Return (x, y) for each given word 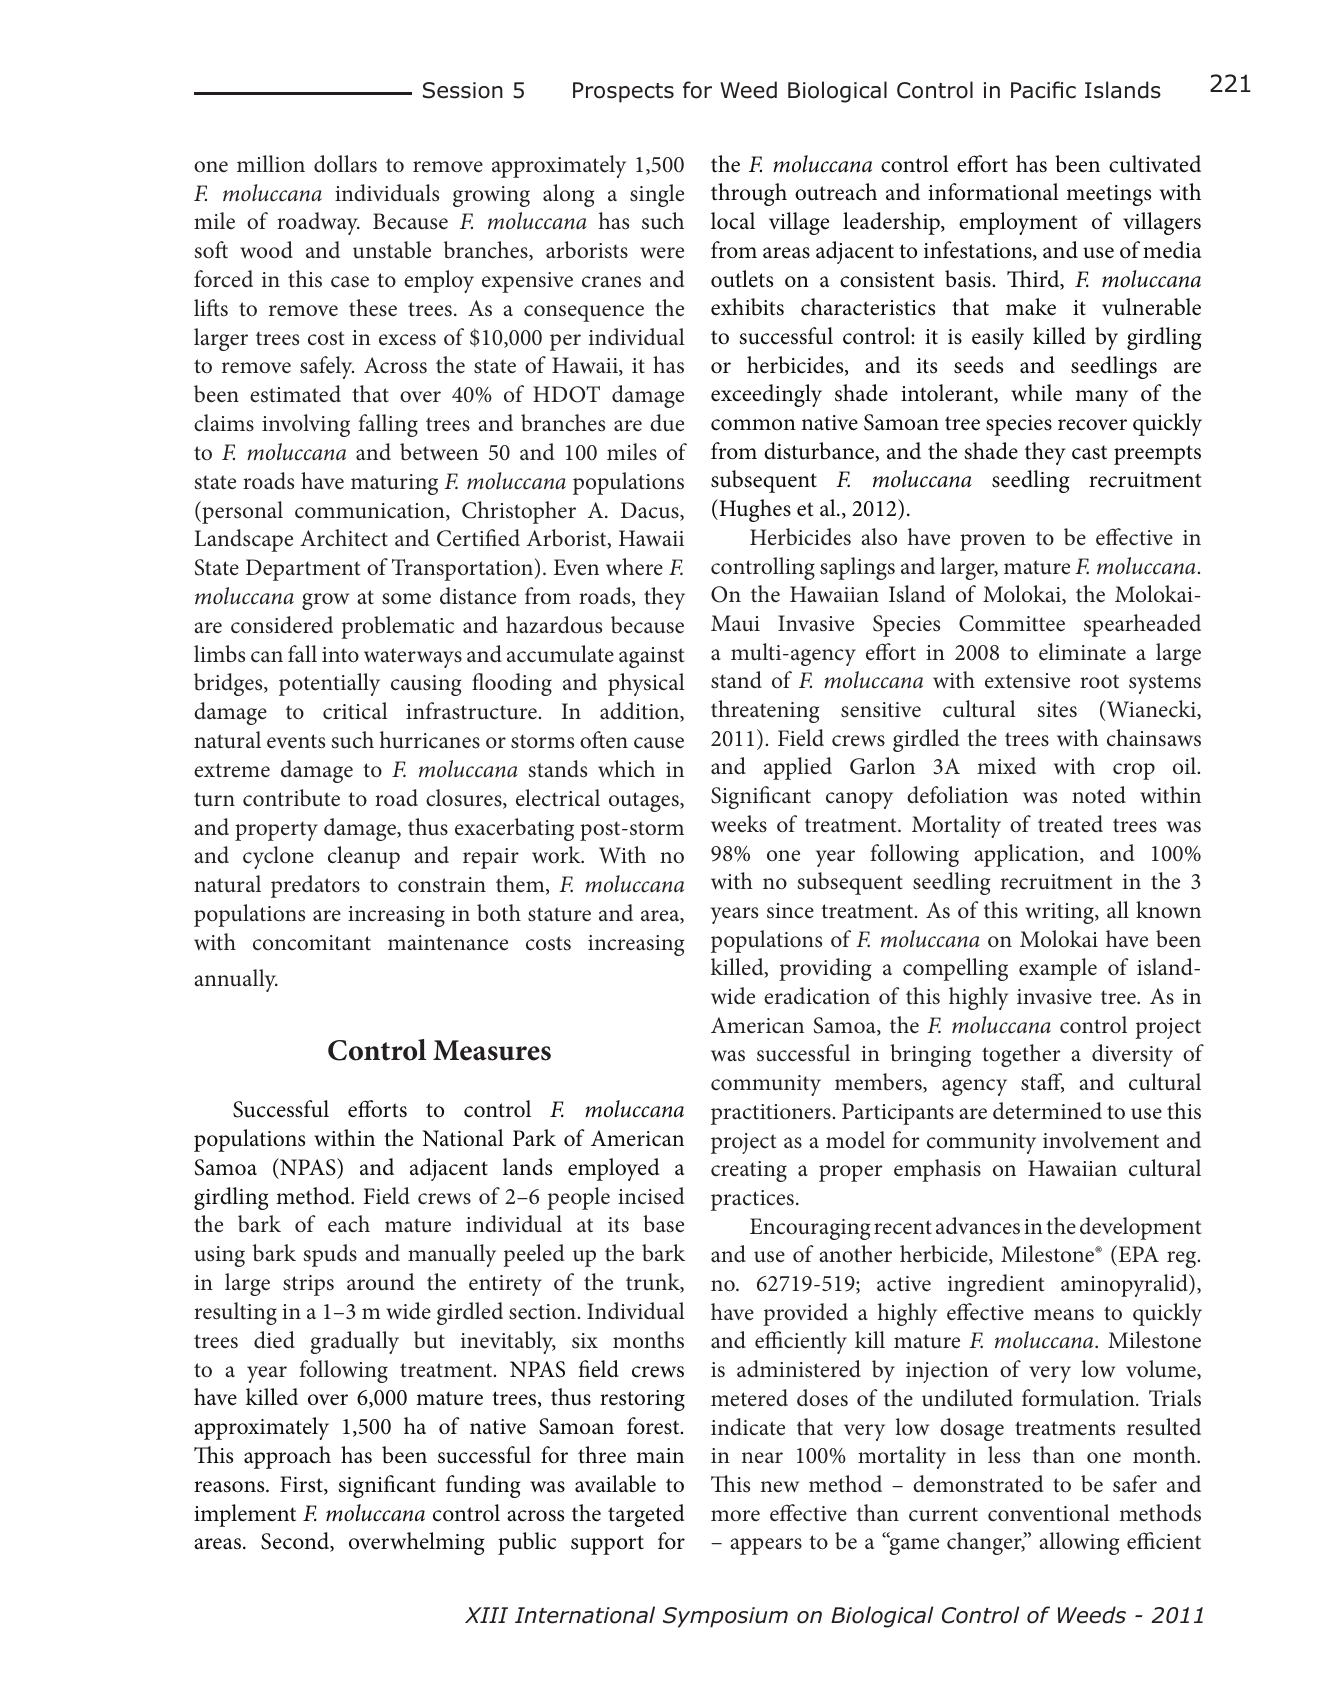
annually (236, 980)
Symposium (725, 1617)
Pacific (1043, 90)
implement (245, 1515)
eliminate (1082, 652)
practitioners (771, 1114)
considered (282, 625)
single (657, 195)
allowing (1079, 1543)
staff (1042, 1083)
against (651, 657)
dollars (345, 164)
